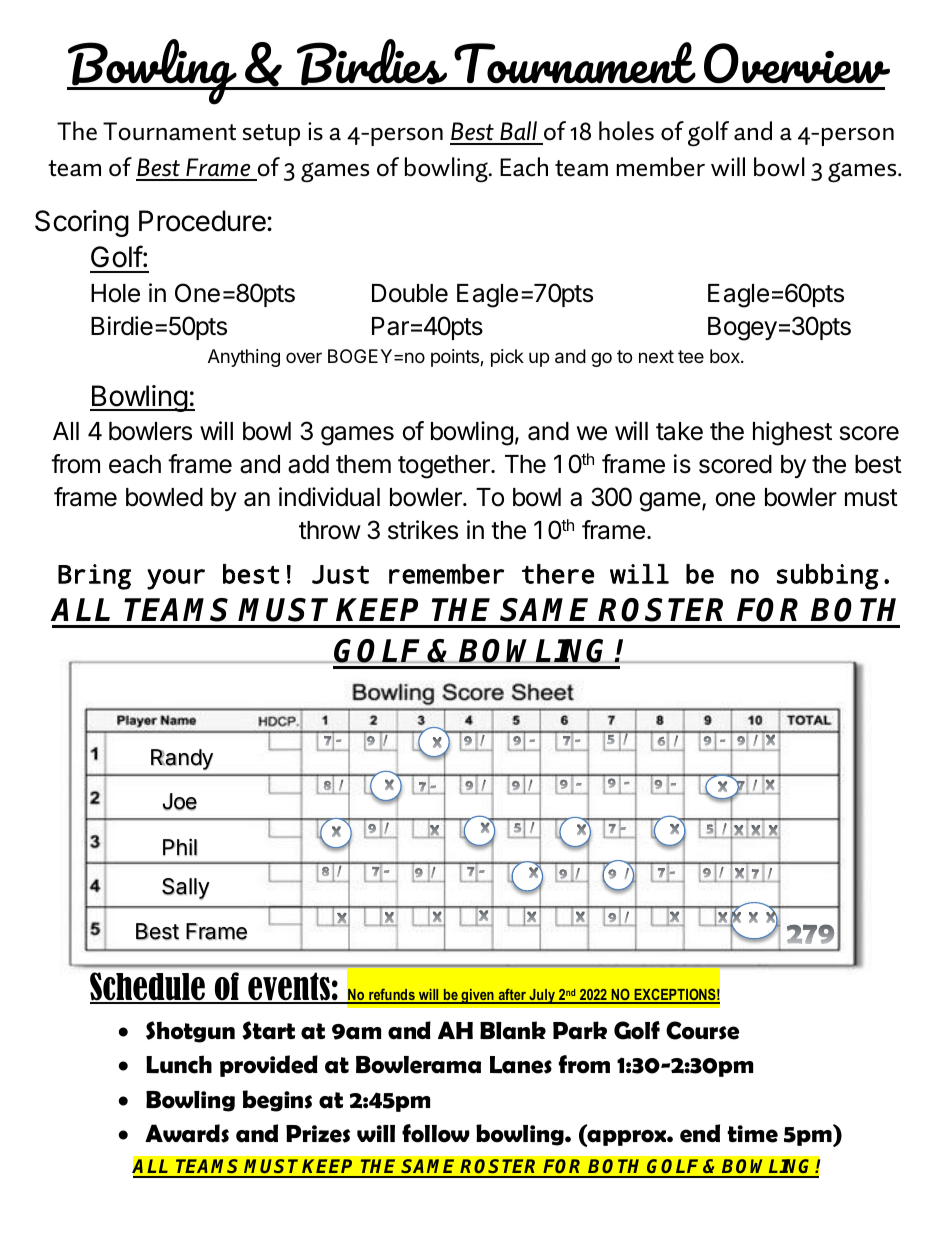  Describe the element at coordinates (180, 802) in the image. I see `Joe` at that location.
